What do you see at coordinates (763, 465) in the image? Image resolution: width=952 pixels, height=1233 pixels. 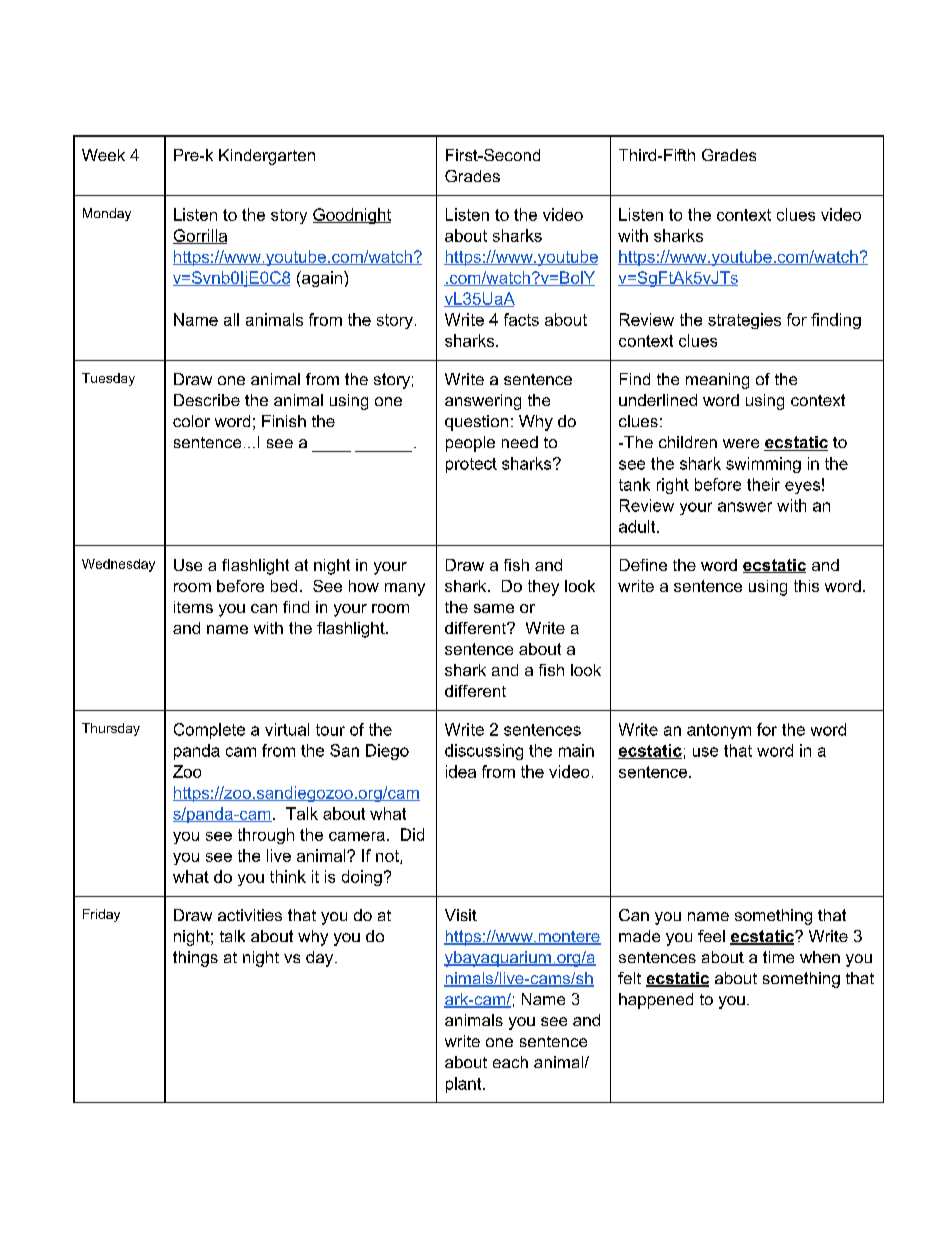 I see `swimming` at bounding box center [763, 465].
